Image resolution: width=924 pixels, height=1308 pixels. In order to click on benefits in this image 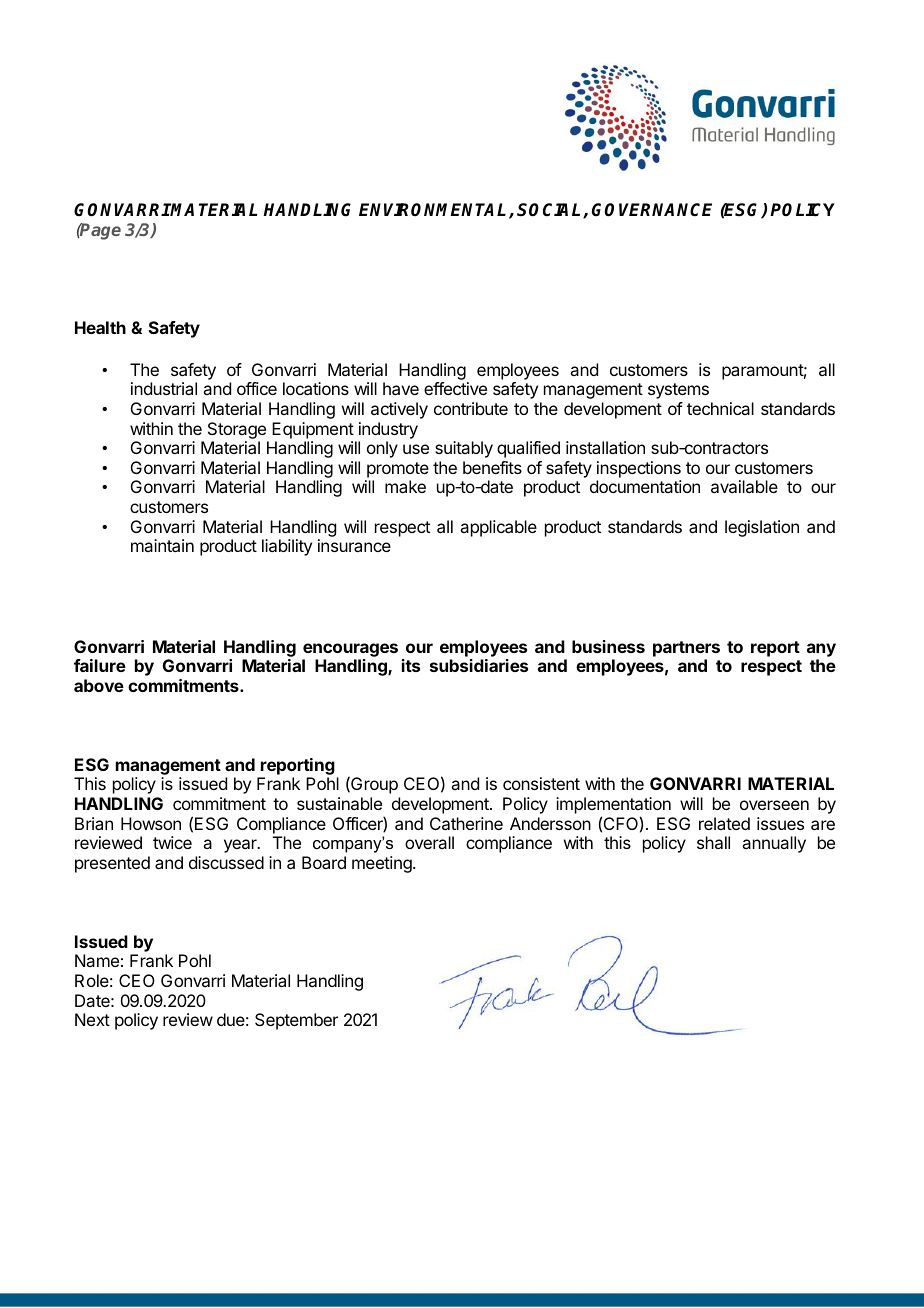, I will do `click(492, 467)`.
